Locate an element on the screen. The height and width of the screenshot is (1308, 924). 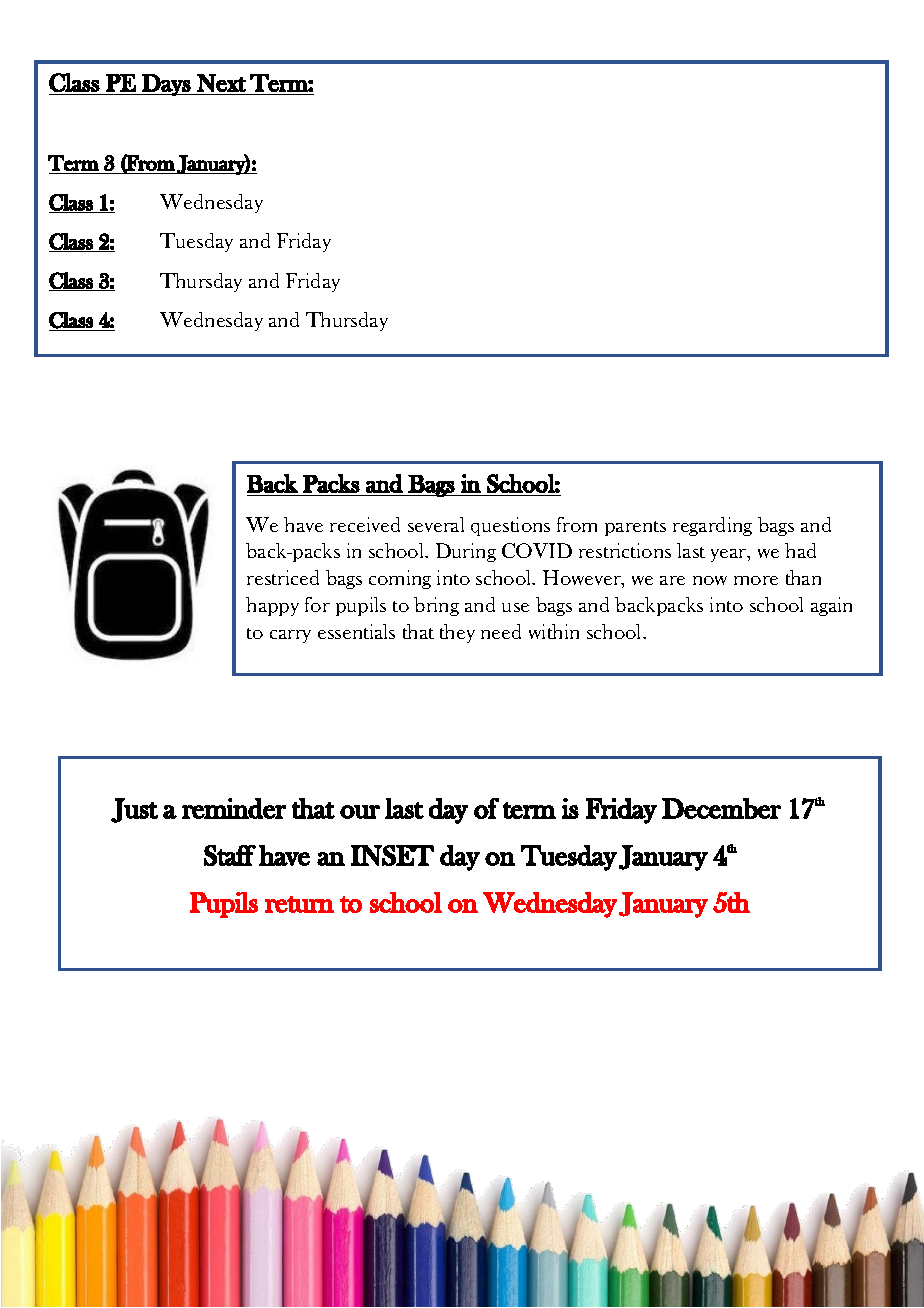
parents is located at coordinates (635, 528).
